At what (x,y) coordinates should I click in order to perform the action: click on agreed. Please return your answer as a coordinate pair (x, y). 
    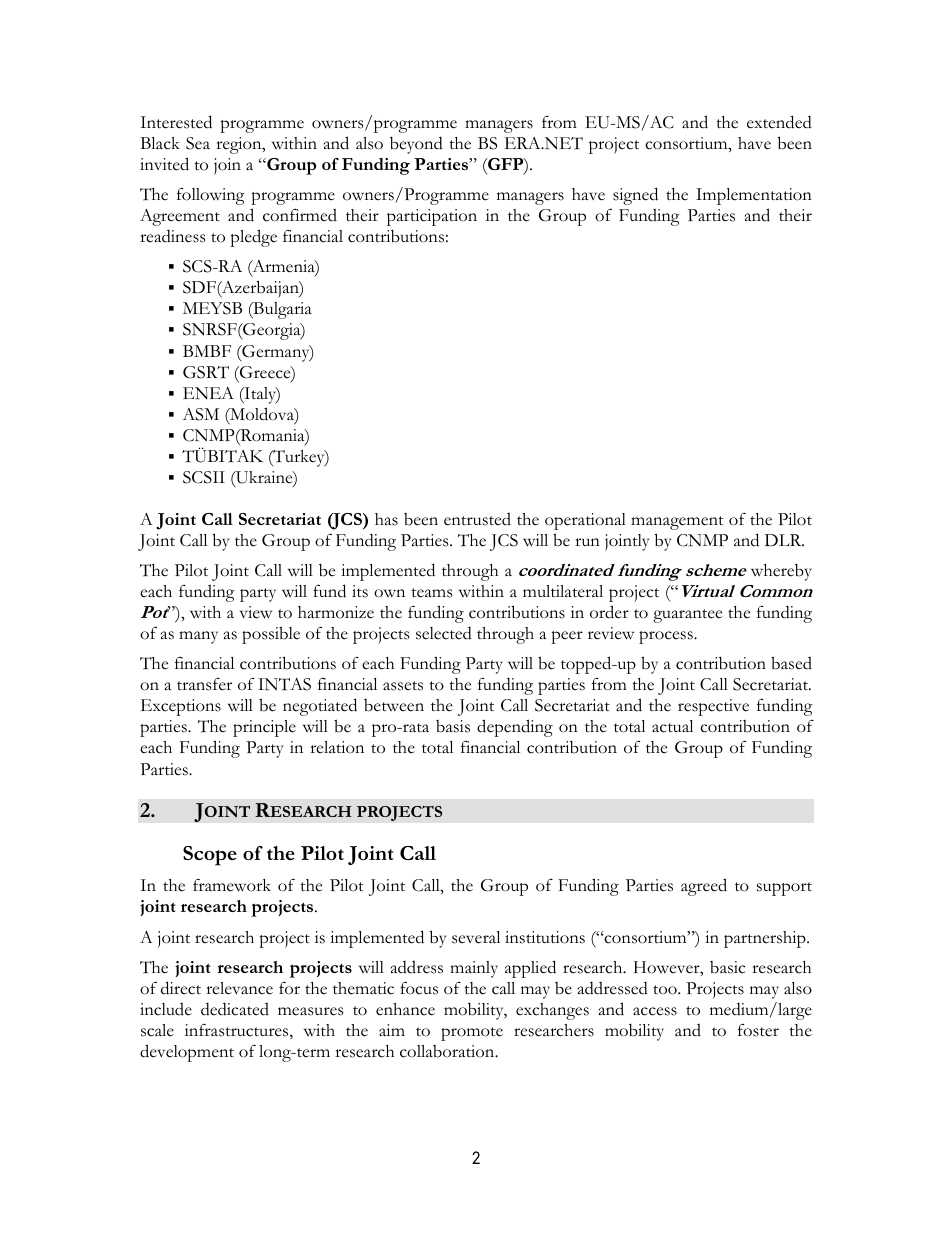
    Looking at the image, I should click on (704, 887).
